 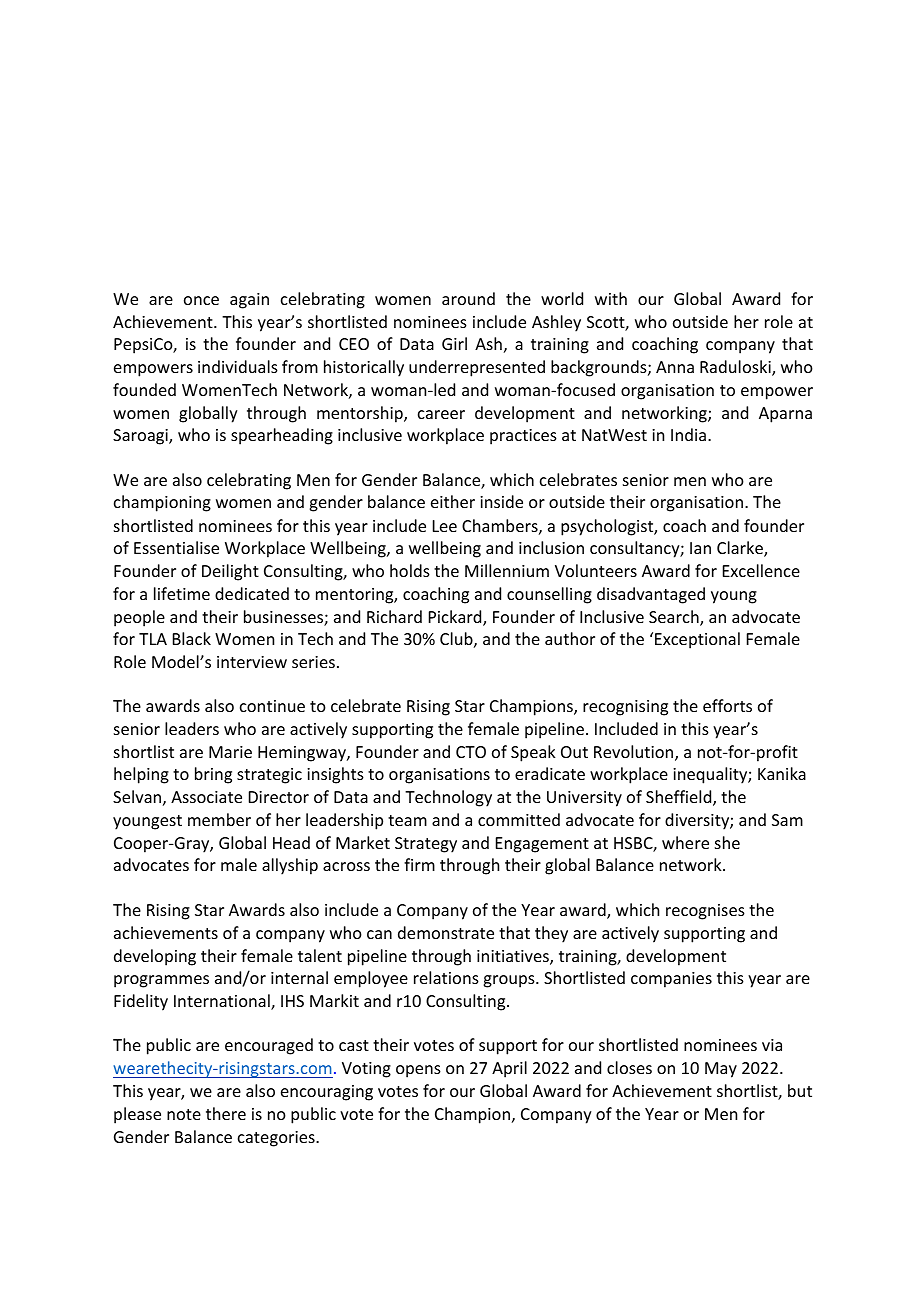 What do you see at coordinates (533, 753) in the screenshot?
I see `Speak` at bounding box center [533, 753].
